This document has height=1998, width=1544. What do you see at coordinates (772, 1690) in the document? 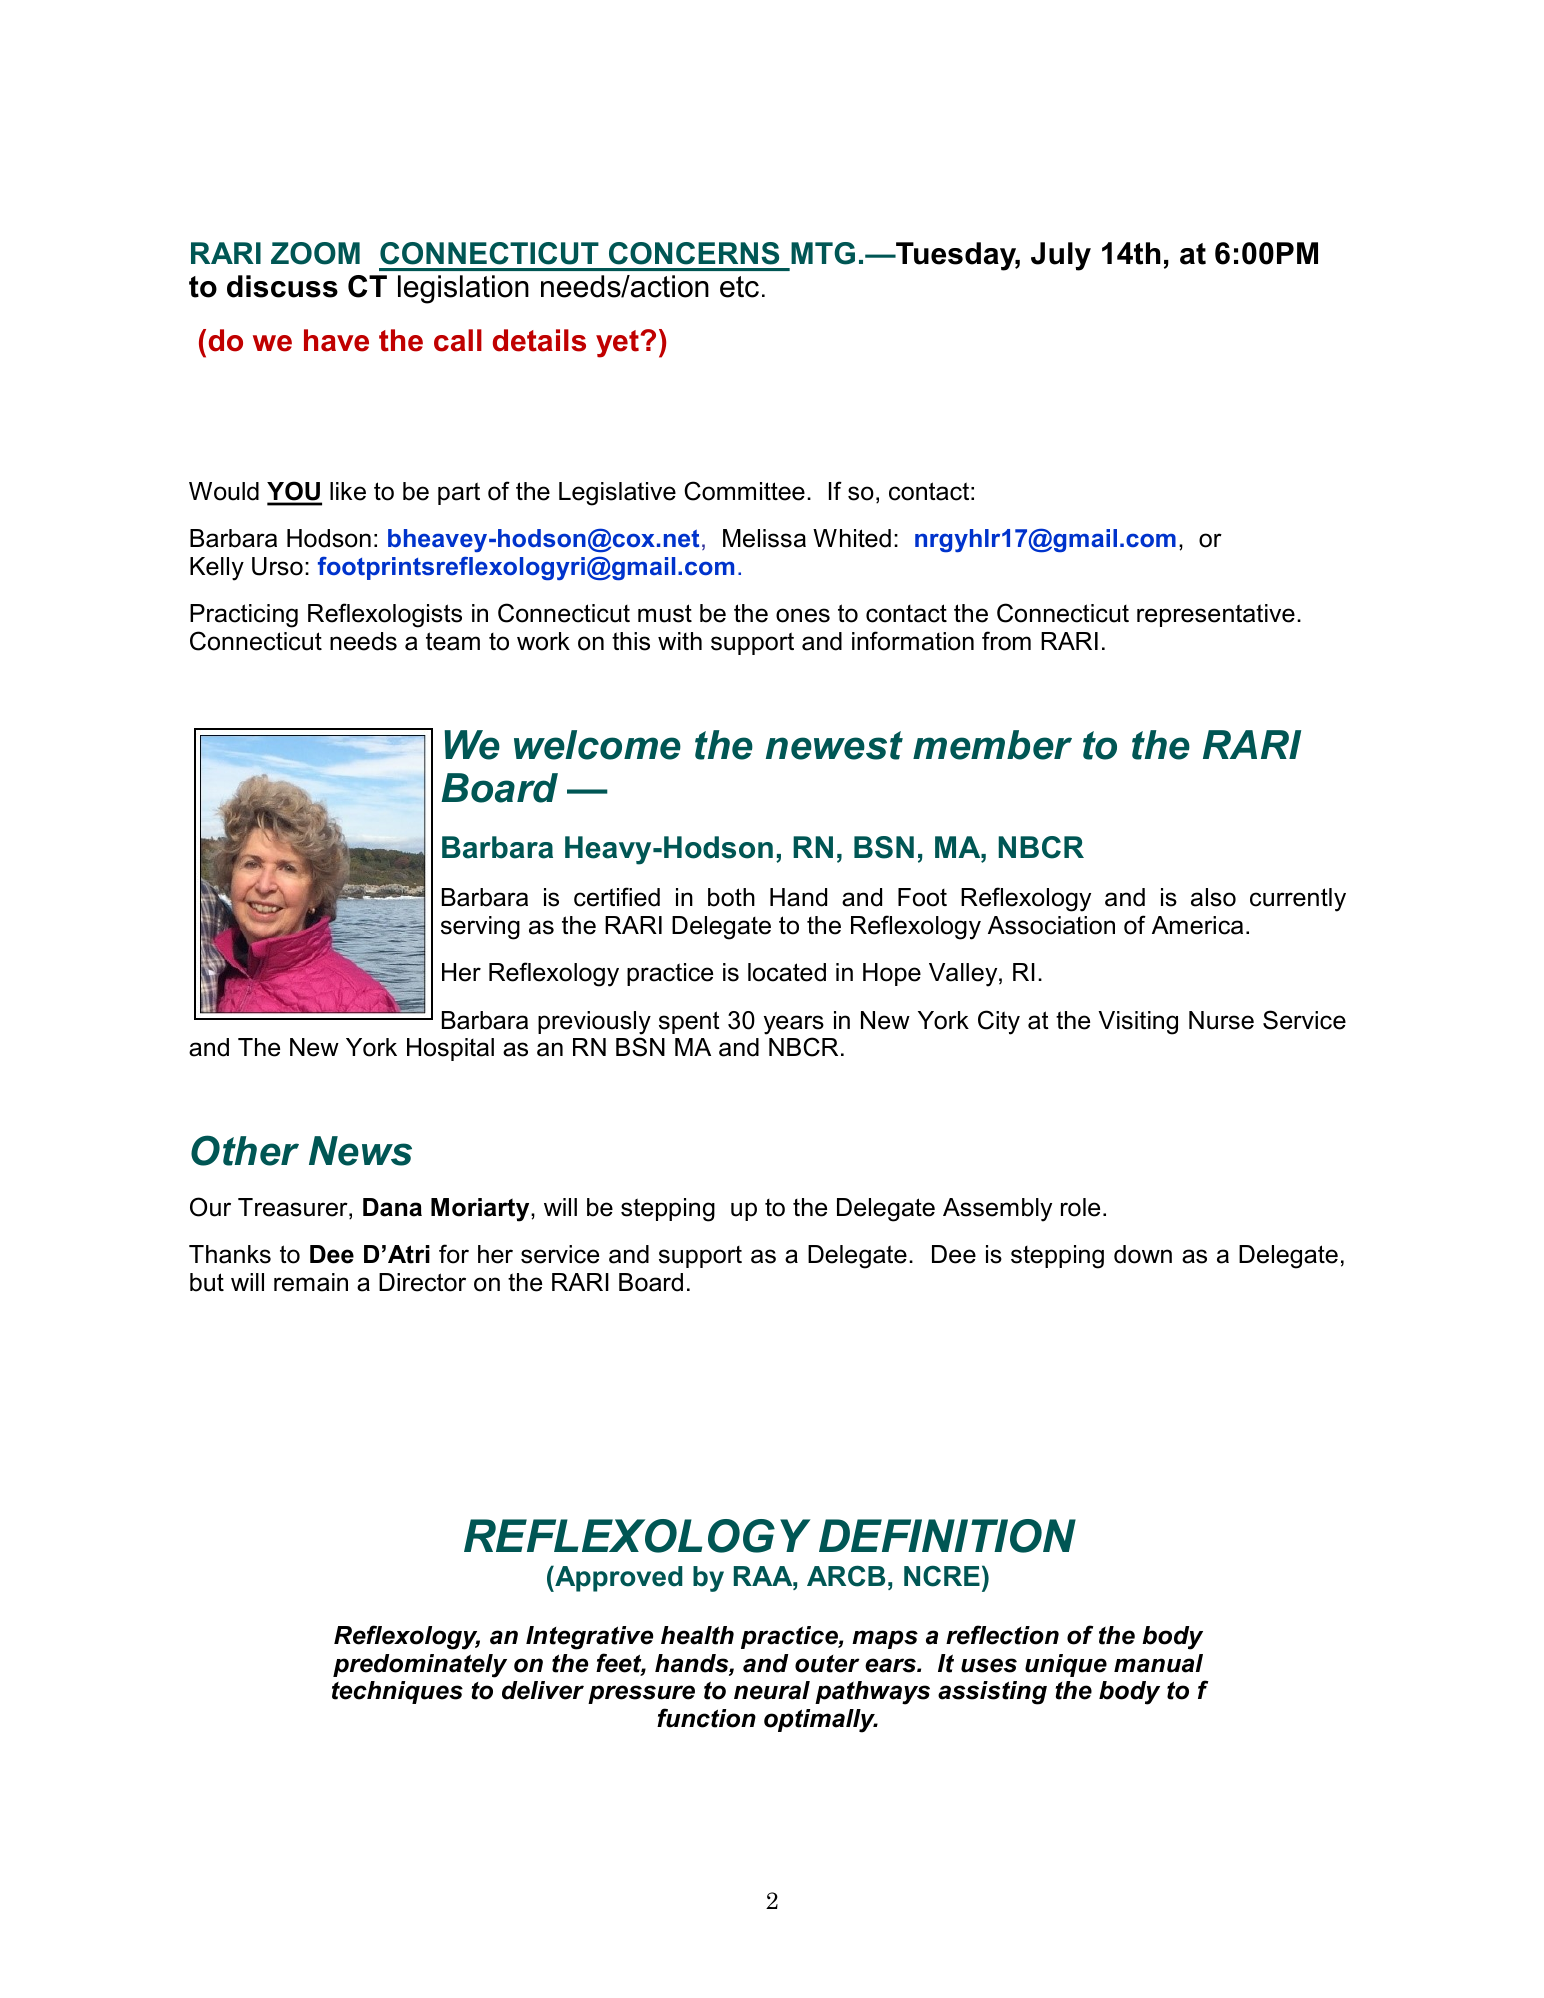
I see `neural` at bounding box center [772, 1690].
